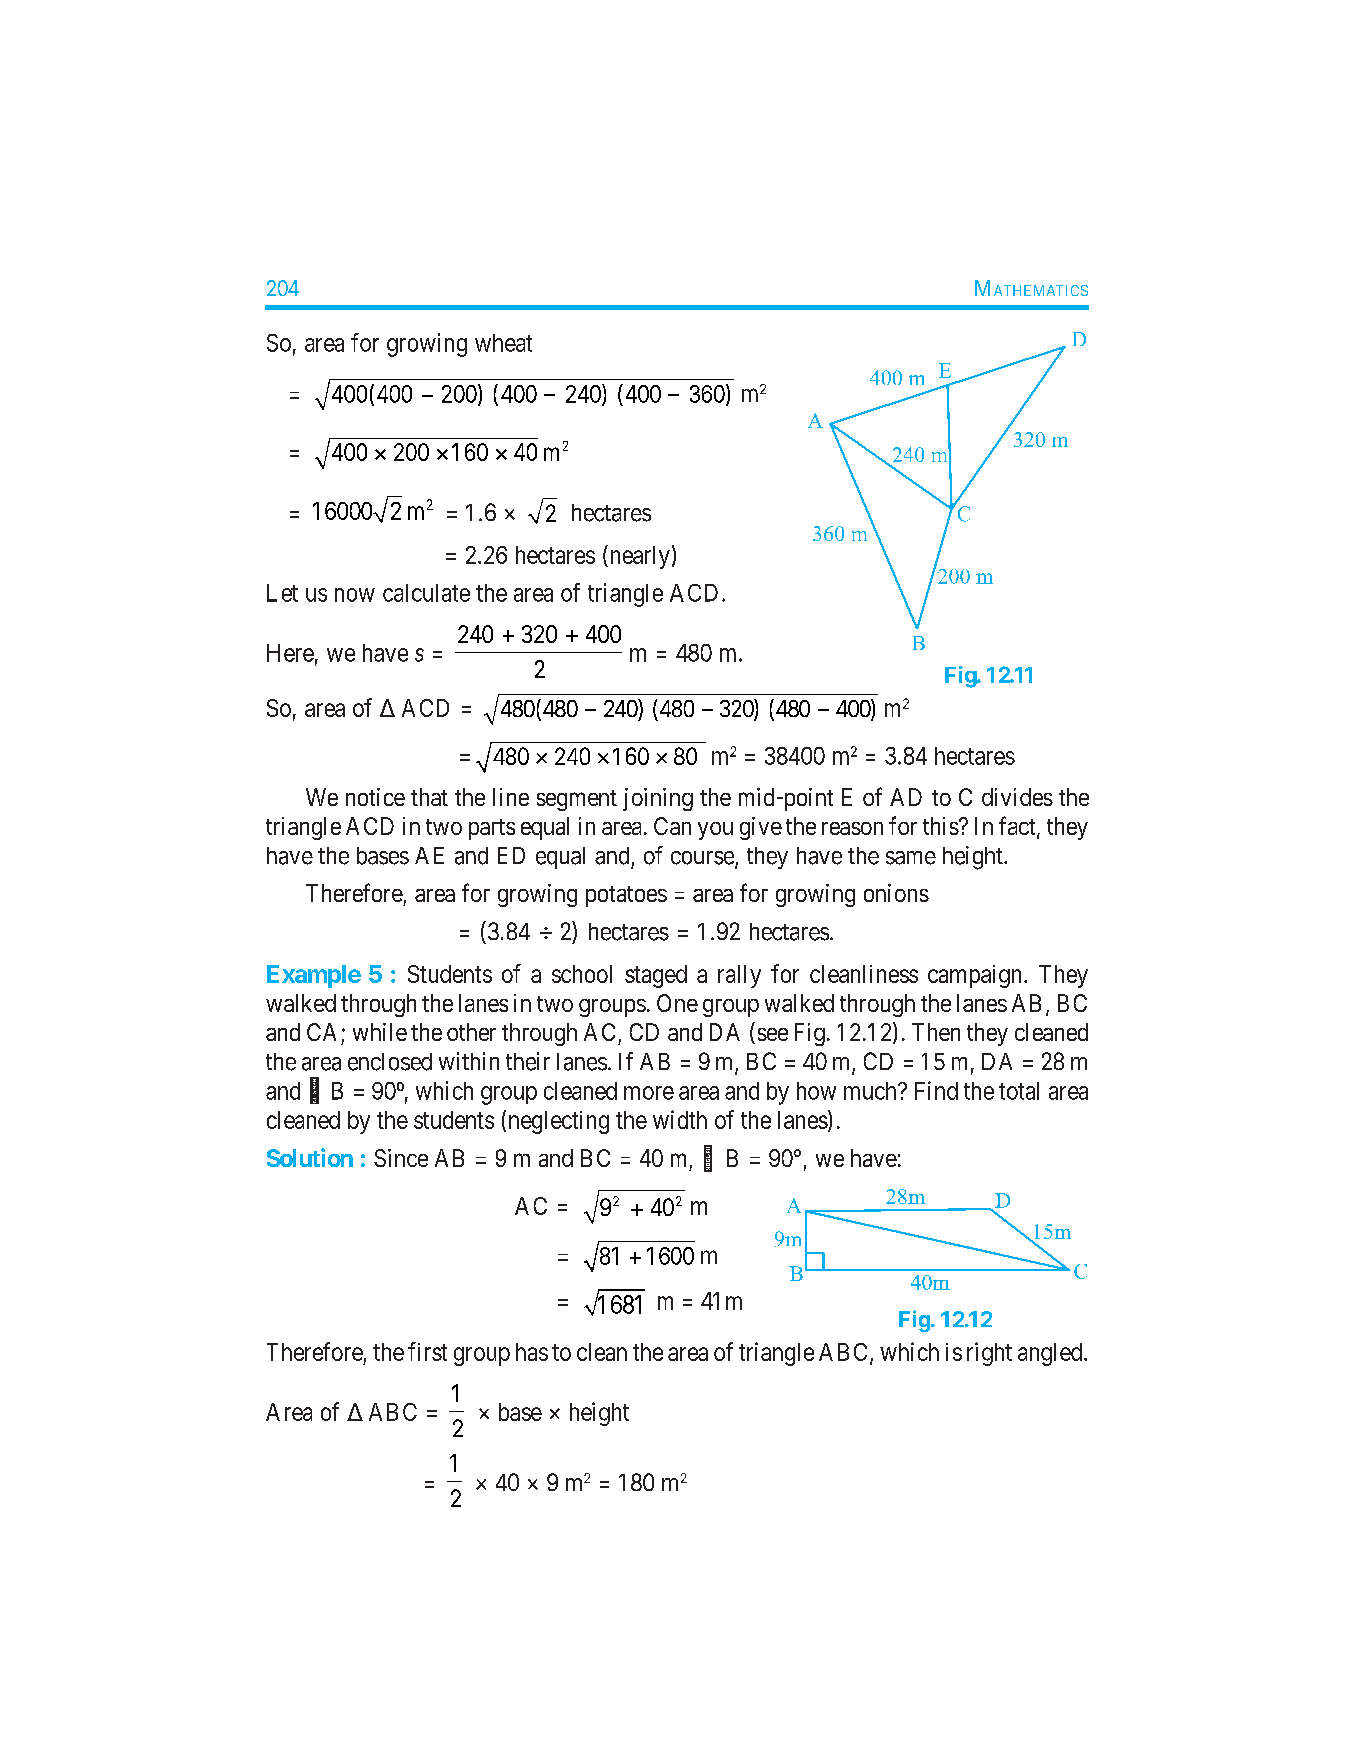  Describe the element at coordinates (375, 797) in the screenshot. I see `notice` at that location.
